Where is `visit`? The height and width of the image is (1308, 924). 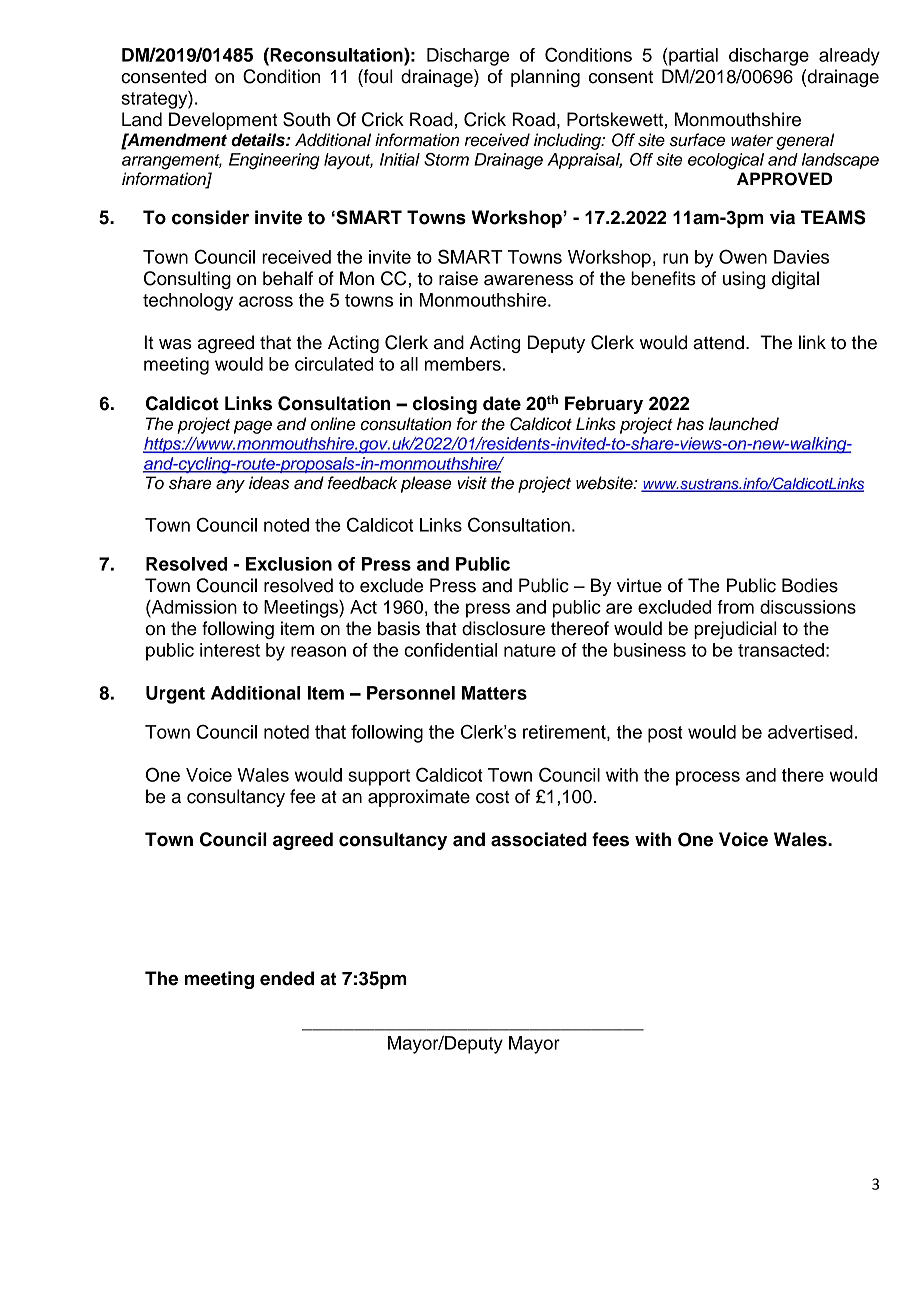
visit is located at coordinates (472, 483).
